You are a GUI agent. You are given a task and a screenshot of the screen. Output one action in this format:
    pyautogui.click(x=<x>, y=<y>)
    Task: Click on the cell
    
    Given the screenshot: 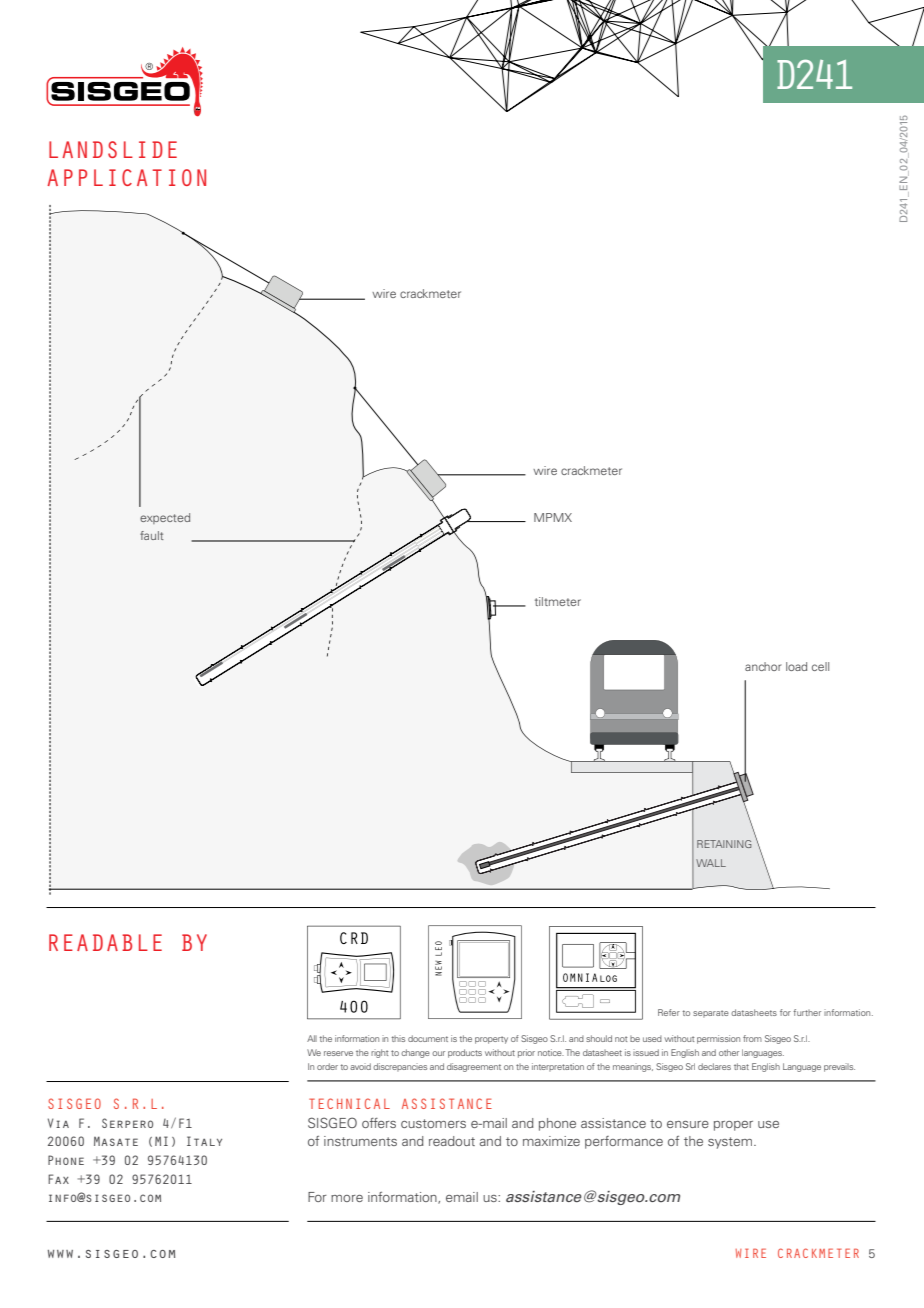 What is the action you would take?
    pyautogui.click(x=820, y=666)
